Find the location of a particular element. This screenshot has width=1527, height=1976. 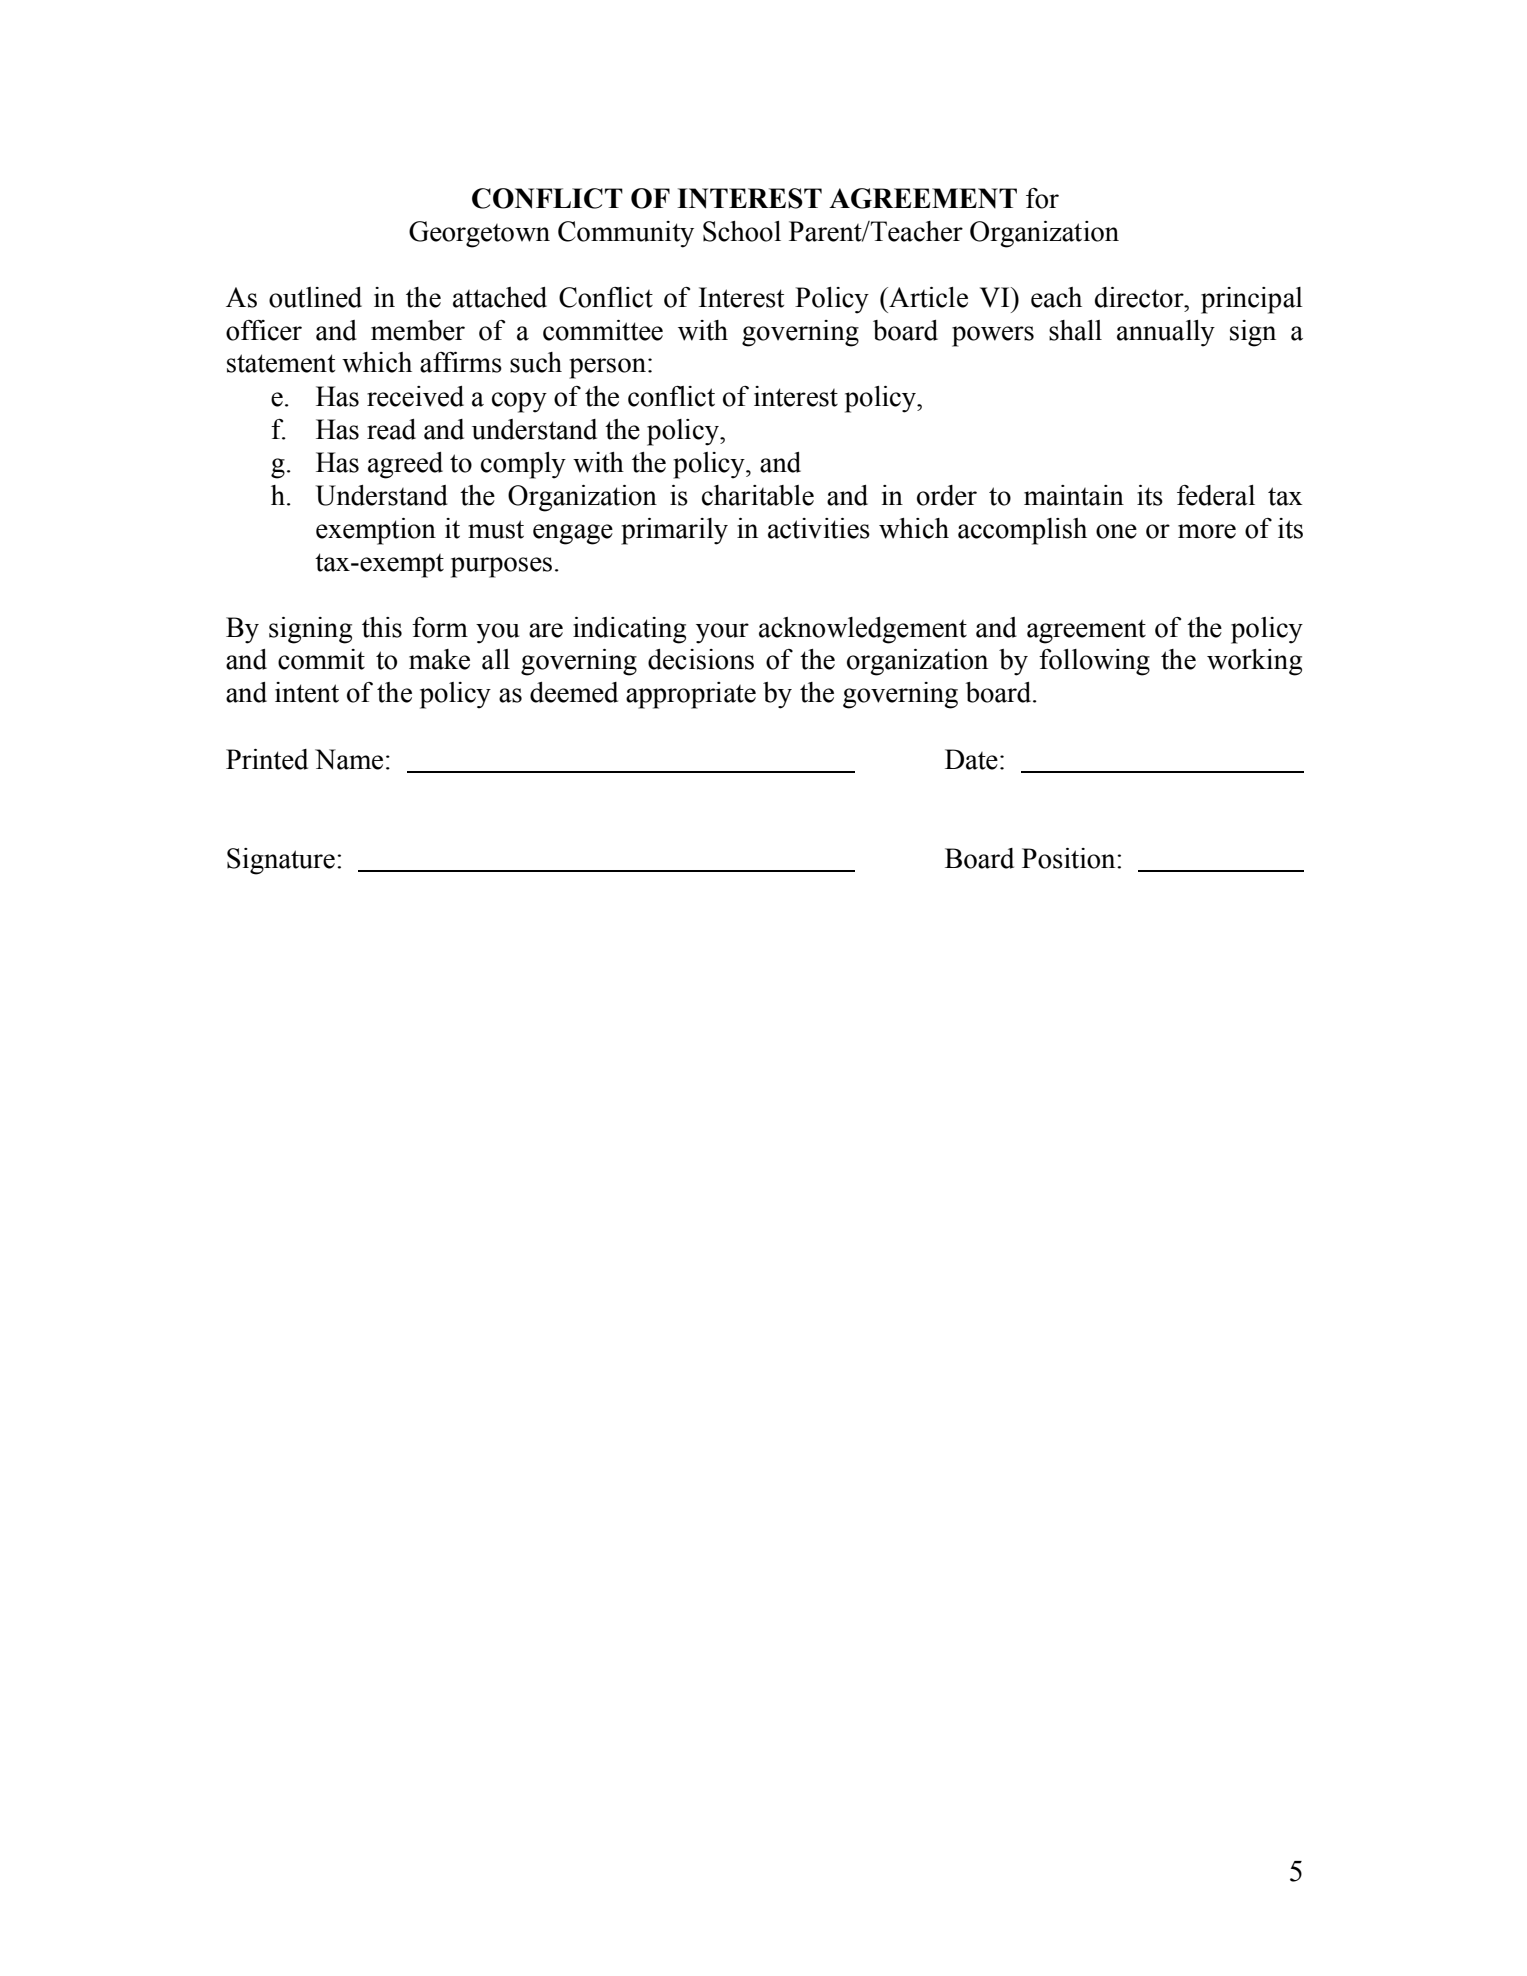

maintain is located at coordinates (1074, 495).
